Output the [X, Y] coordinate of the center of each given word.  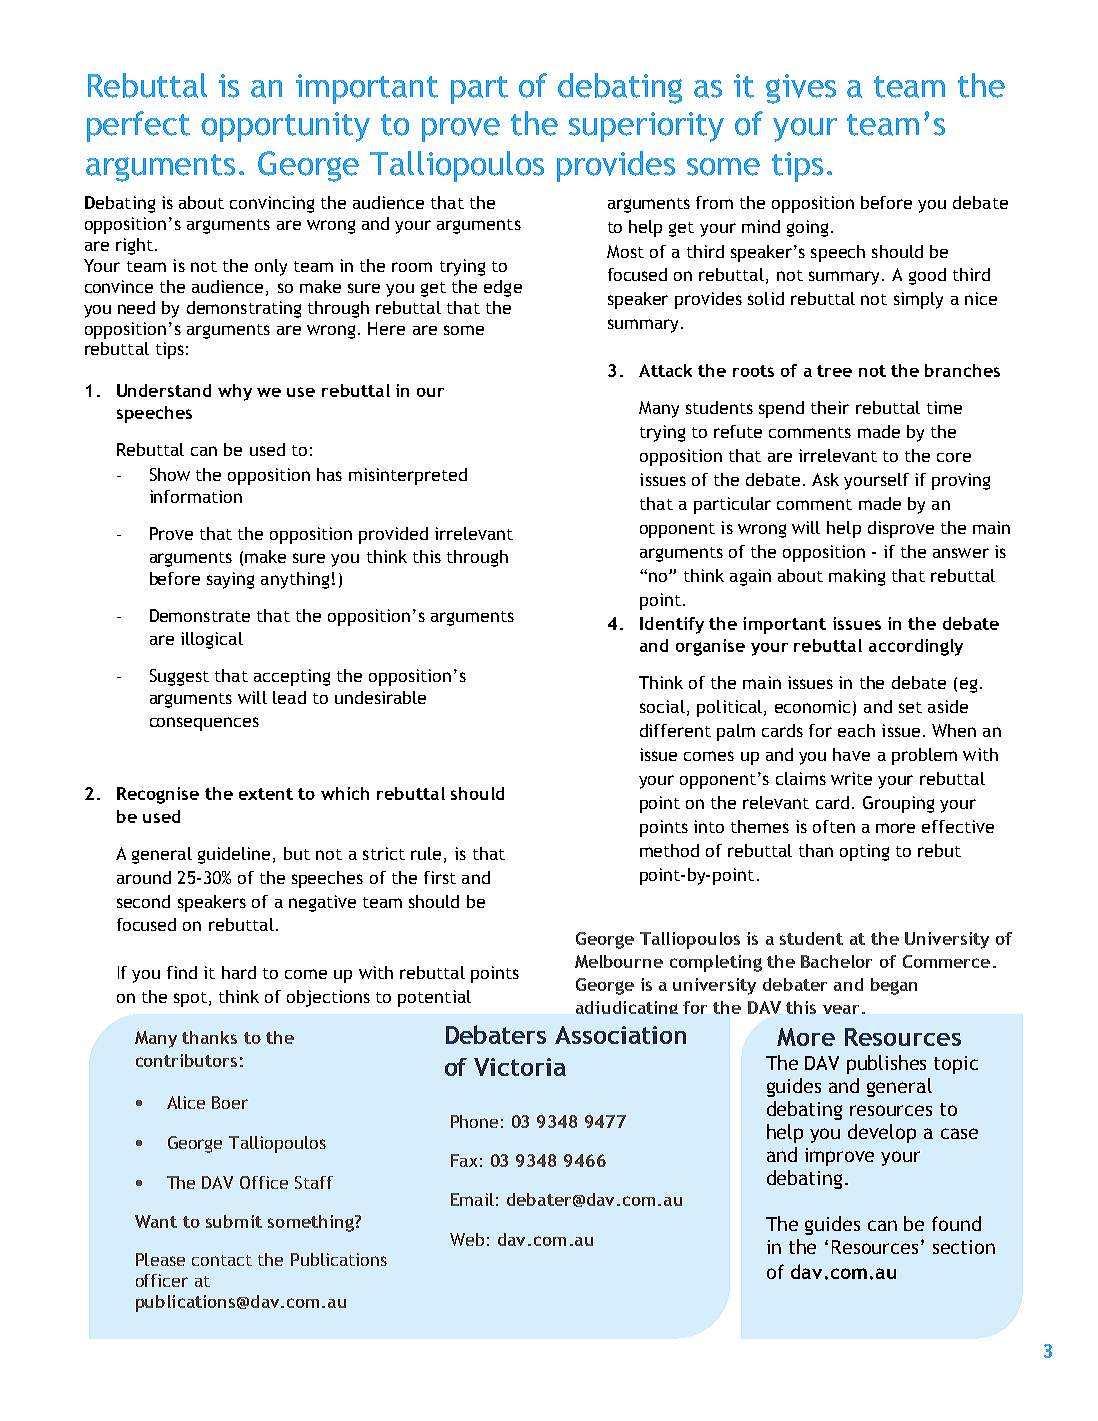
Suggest [179, 677]
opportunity [286, 127]
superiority [646, 127]
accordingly [916, 647]
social [662, 706]
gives [801, 89]
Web [467, 1239]
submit [234, 1221]
